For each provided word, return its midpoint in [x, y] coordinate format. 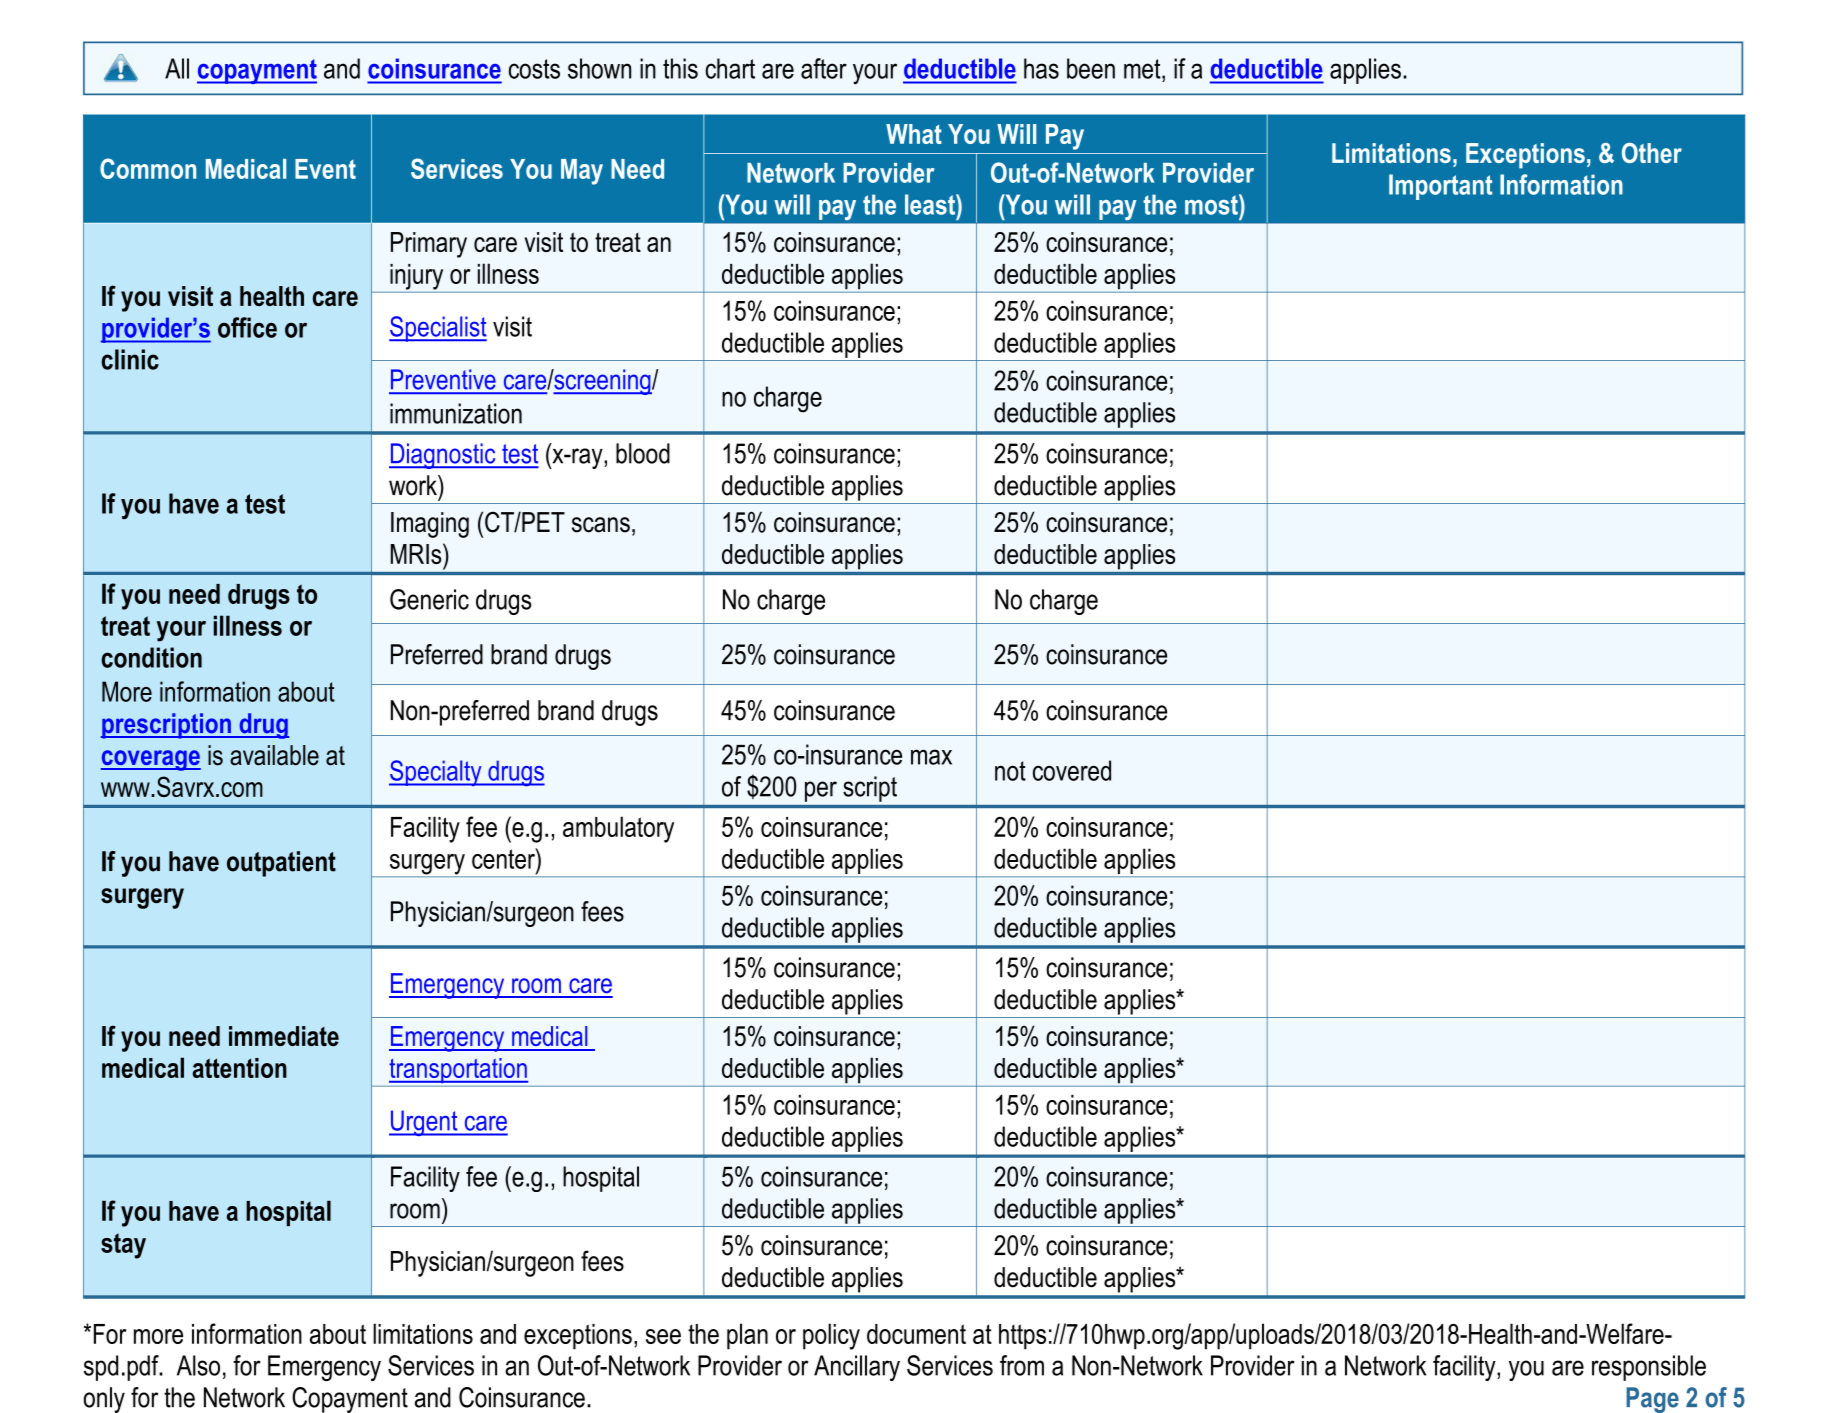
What [914, 134]
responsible [1649, 1368]
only [104, 1400]
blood [643, 453]
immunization [456, 413]
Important [1441, 187]
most [1212, 204]
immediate [284, 1036]
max [931, 757]
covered [1072, 770]
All [177, 68]
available [274, 755]
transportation [458, 1070]
